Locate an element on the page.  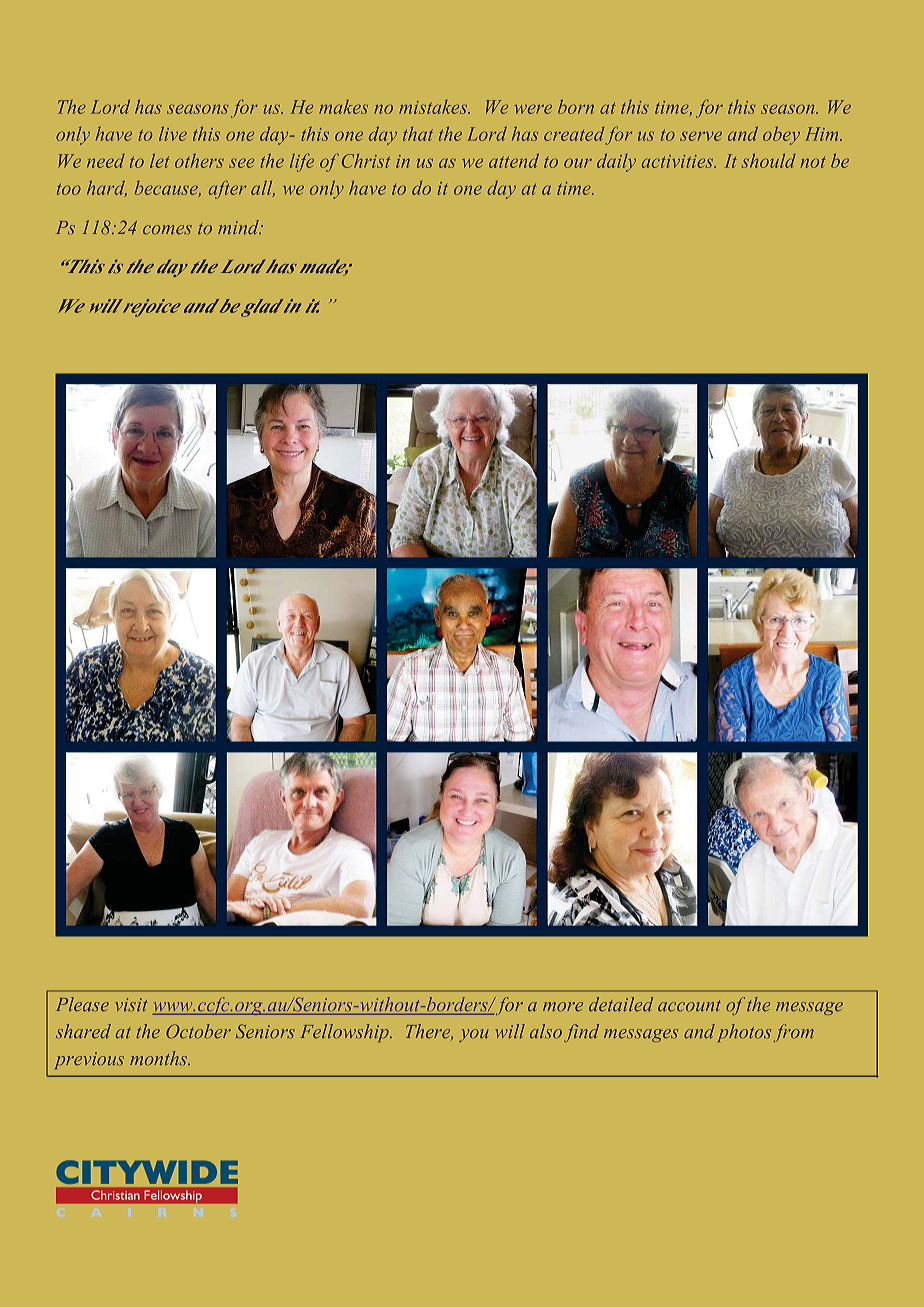
visit is located at coordinates (131, 1004).
